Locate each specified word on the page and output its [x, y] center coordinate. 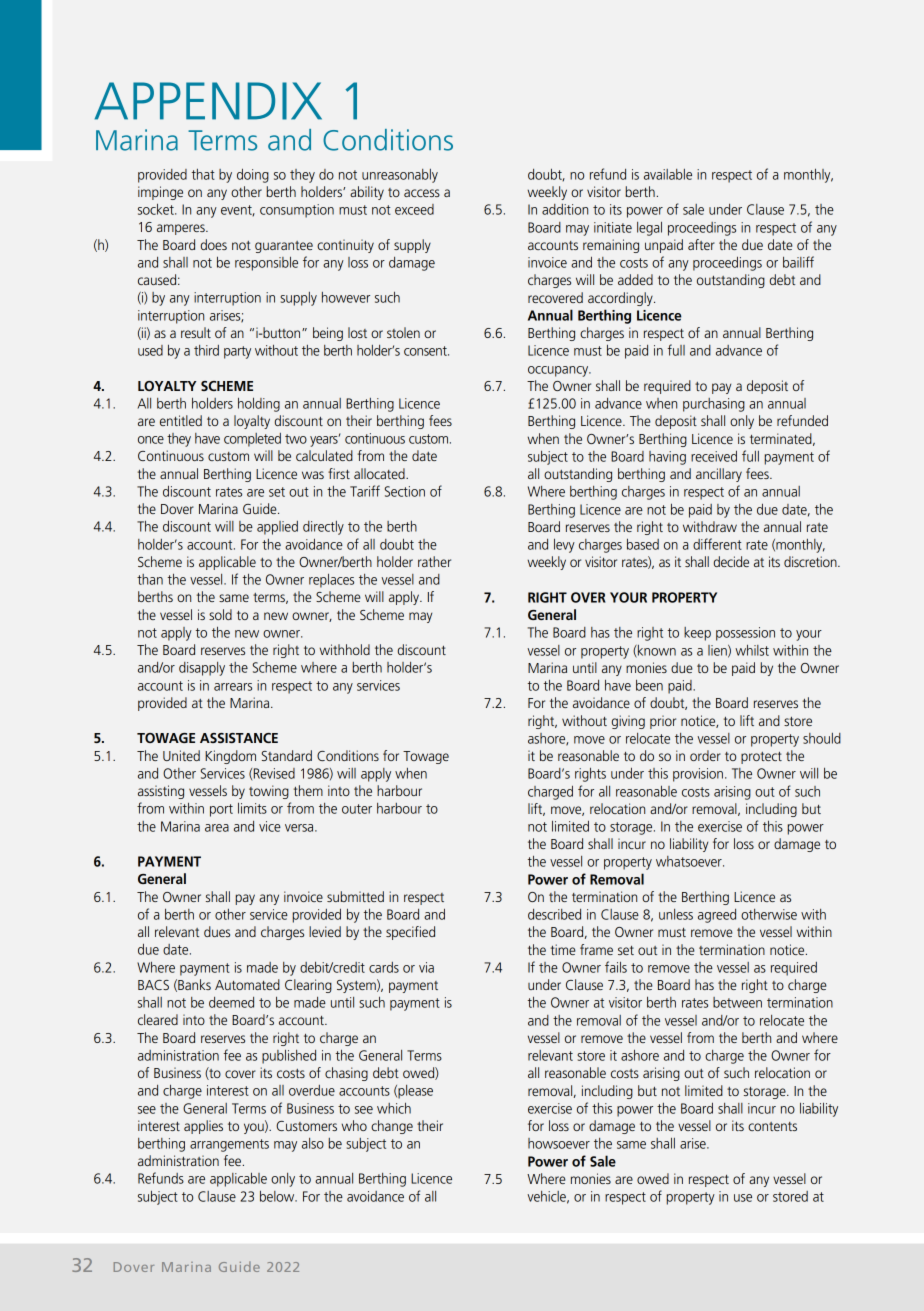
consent [426, 351]
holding [259, 405]
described [554, 914]
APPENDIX [208, 101]
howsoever [559, 1143]
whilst [752, 650]
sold [220, 614]
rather [434, 561]
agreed [717, 916]
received [714, 456]
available [668, 174]
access [422, 193]
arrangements [229, 1145]
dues [217, 931]
